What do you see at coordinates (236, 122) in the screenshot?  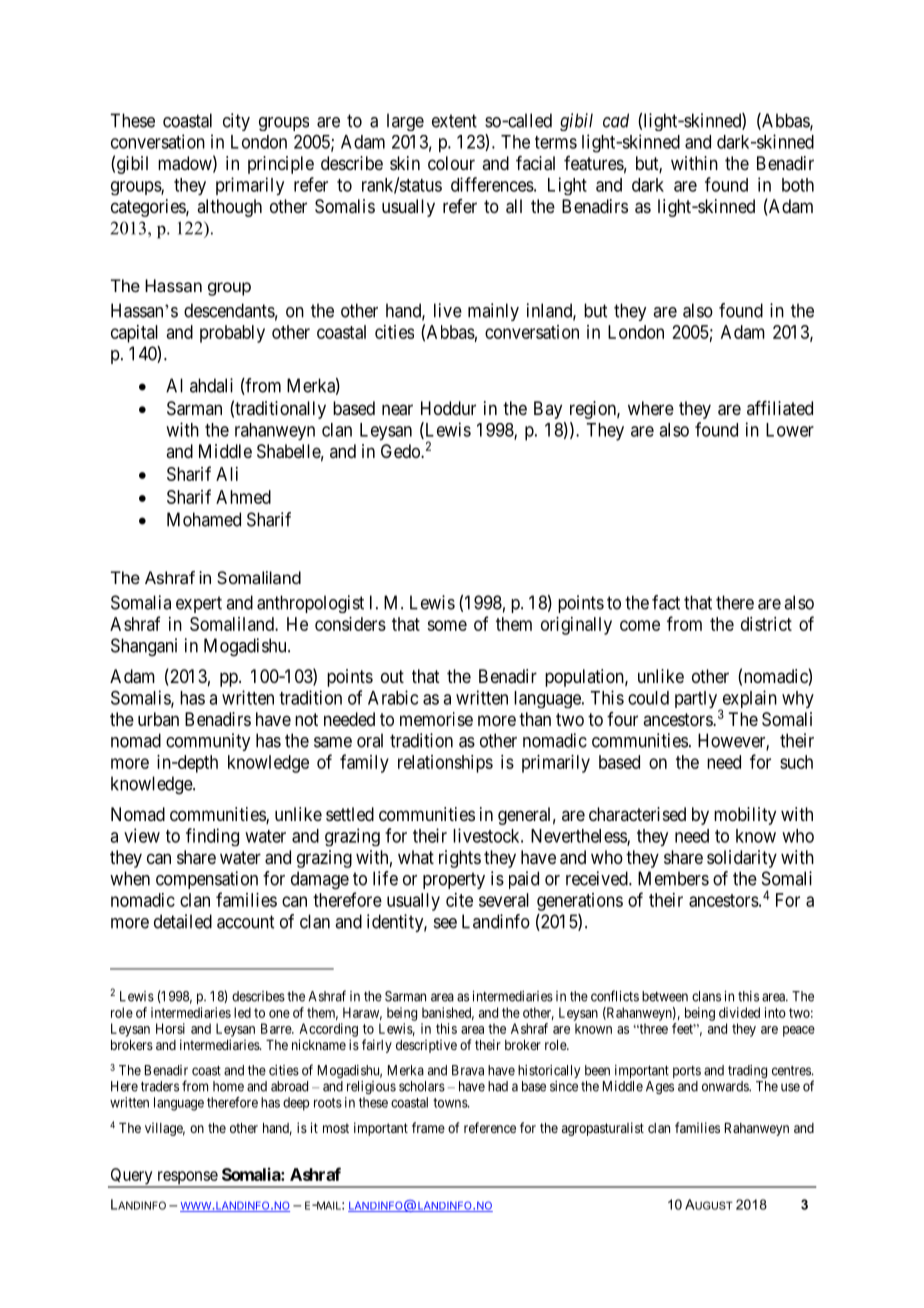 I see `city` at bounding box center [236, 122].
